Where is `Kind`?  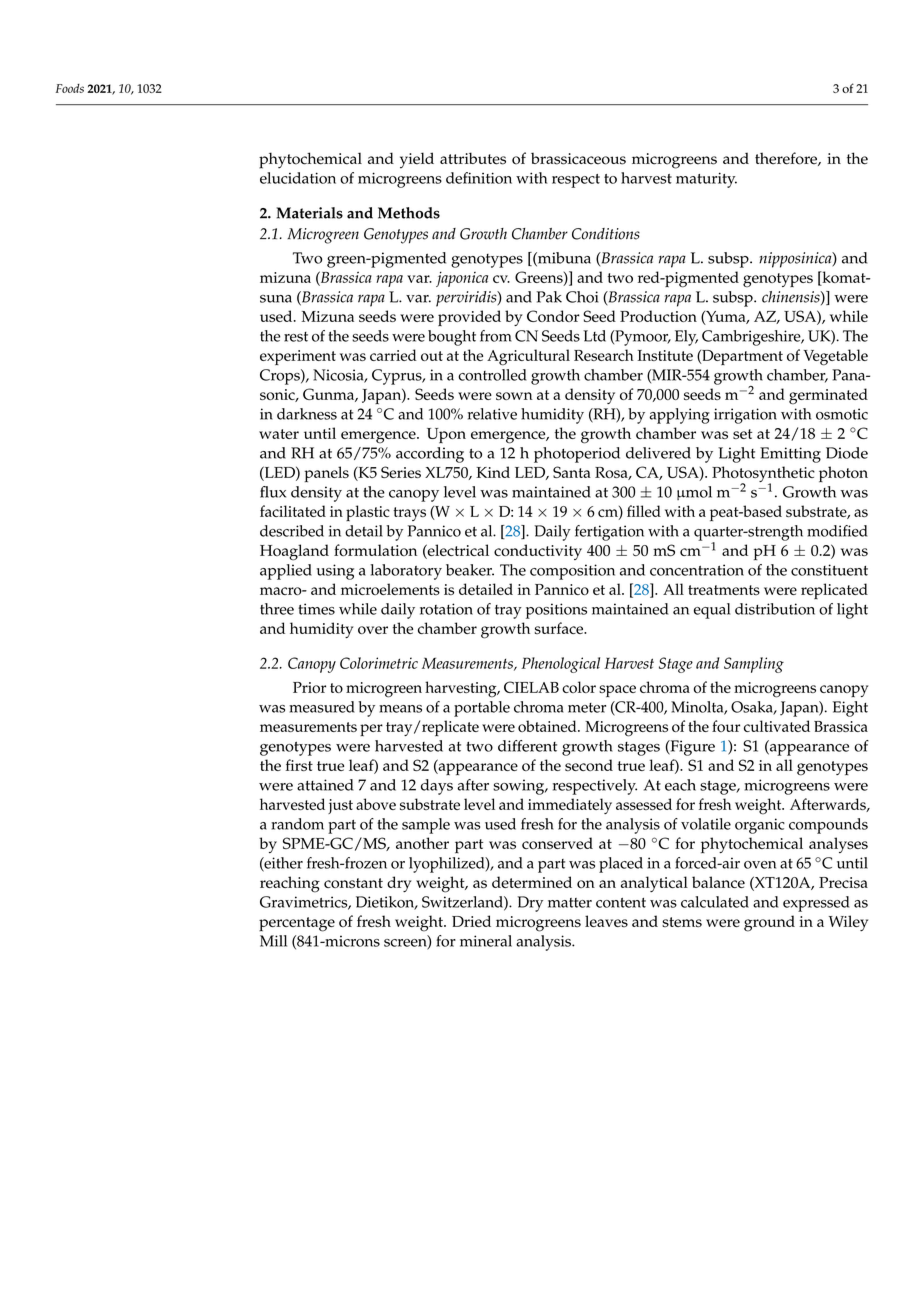
Kind is located at coordinates (493, 472).
